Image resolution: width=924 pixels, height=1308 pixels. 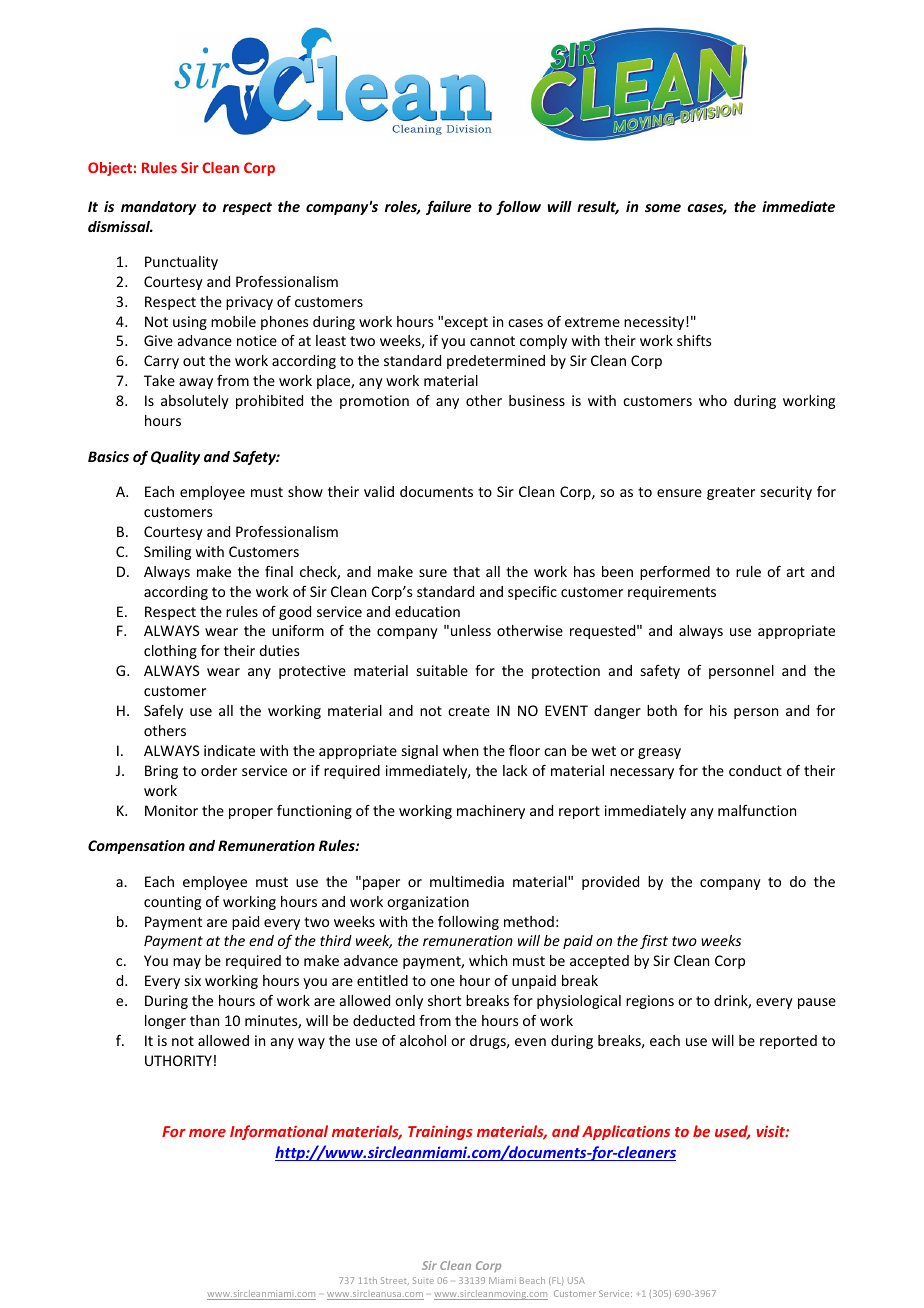 I want to click on failure, so click(x=449, y=208).
